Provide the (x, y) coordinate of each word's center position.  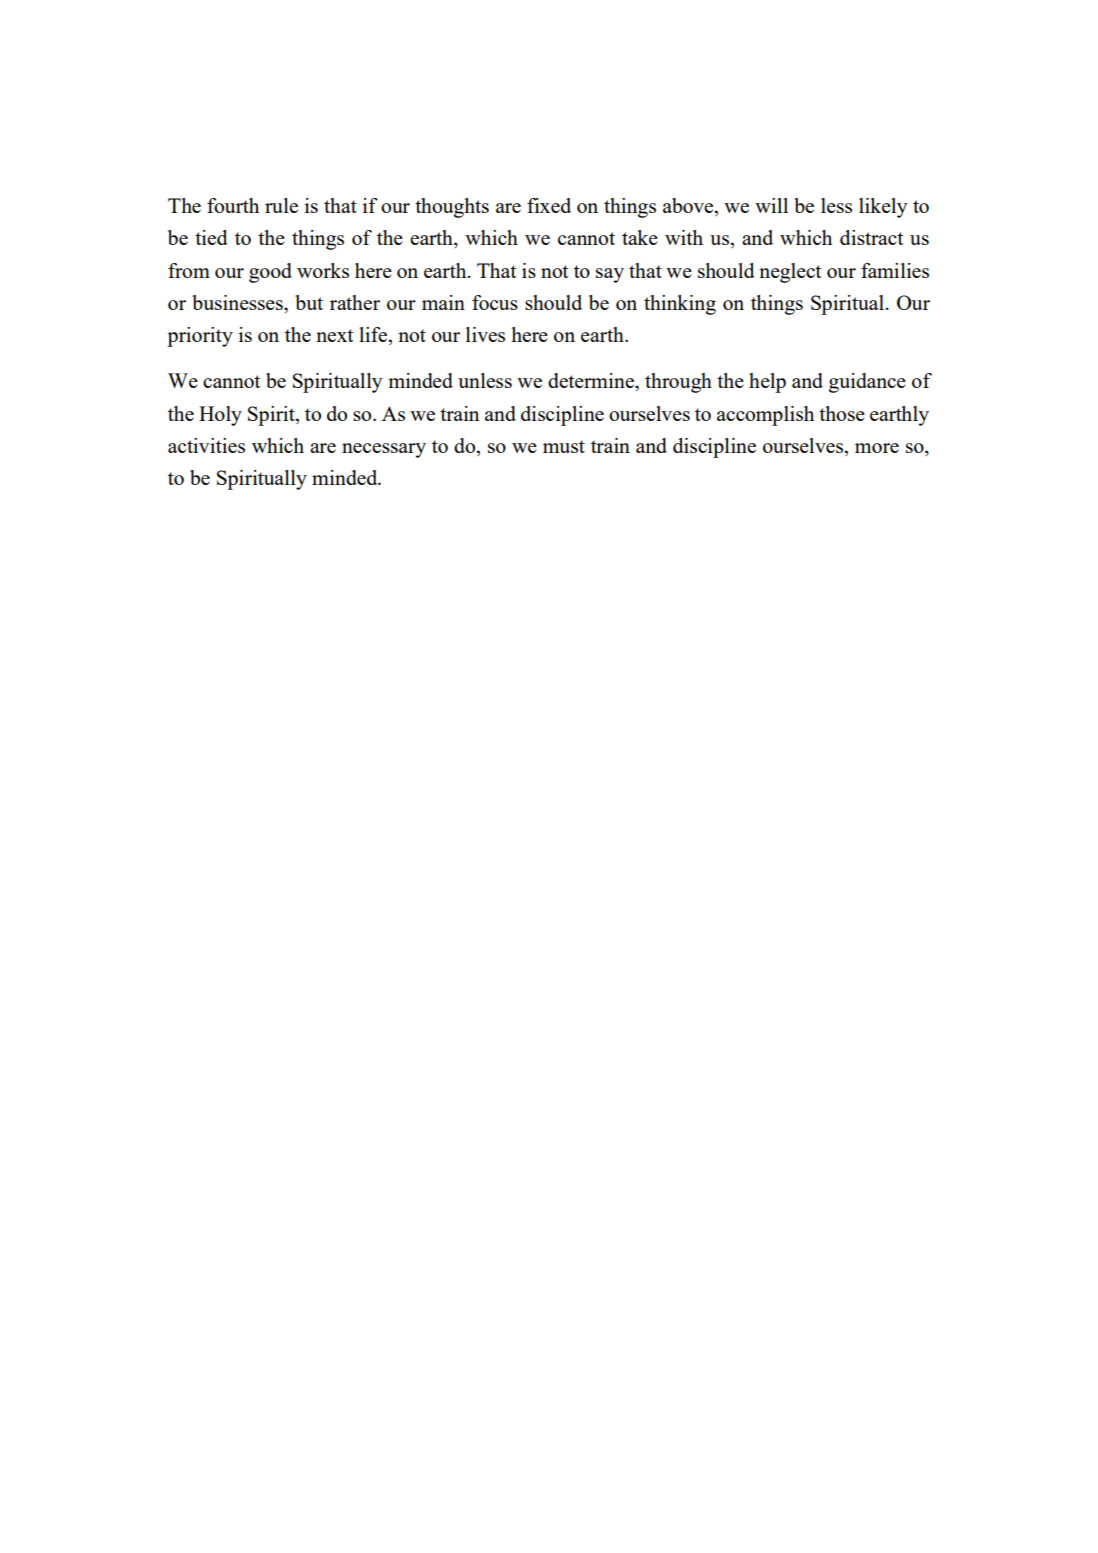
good (270, 273)
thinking (680, 305)
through (678, 383)
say (610, 275)
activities (206, 445)
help (767, 383)
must (564, 446)
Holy (220, 416)
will (771, 205)
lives (485, 334)
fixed (549, 205)
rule (281, 205)
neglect (790, 273)
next (334, 335)
